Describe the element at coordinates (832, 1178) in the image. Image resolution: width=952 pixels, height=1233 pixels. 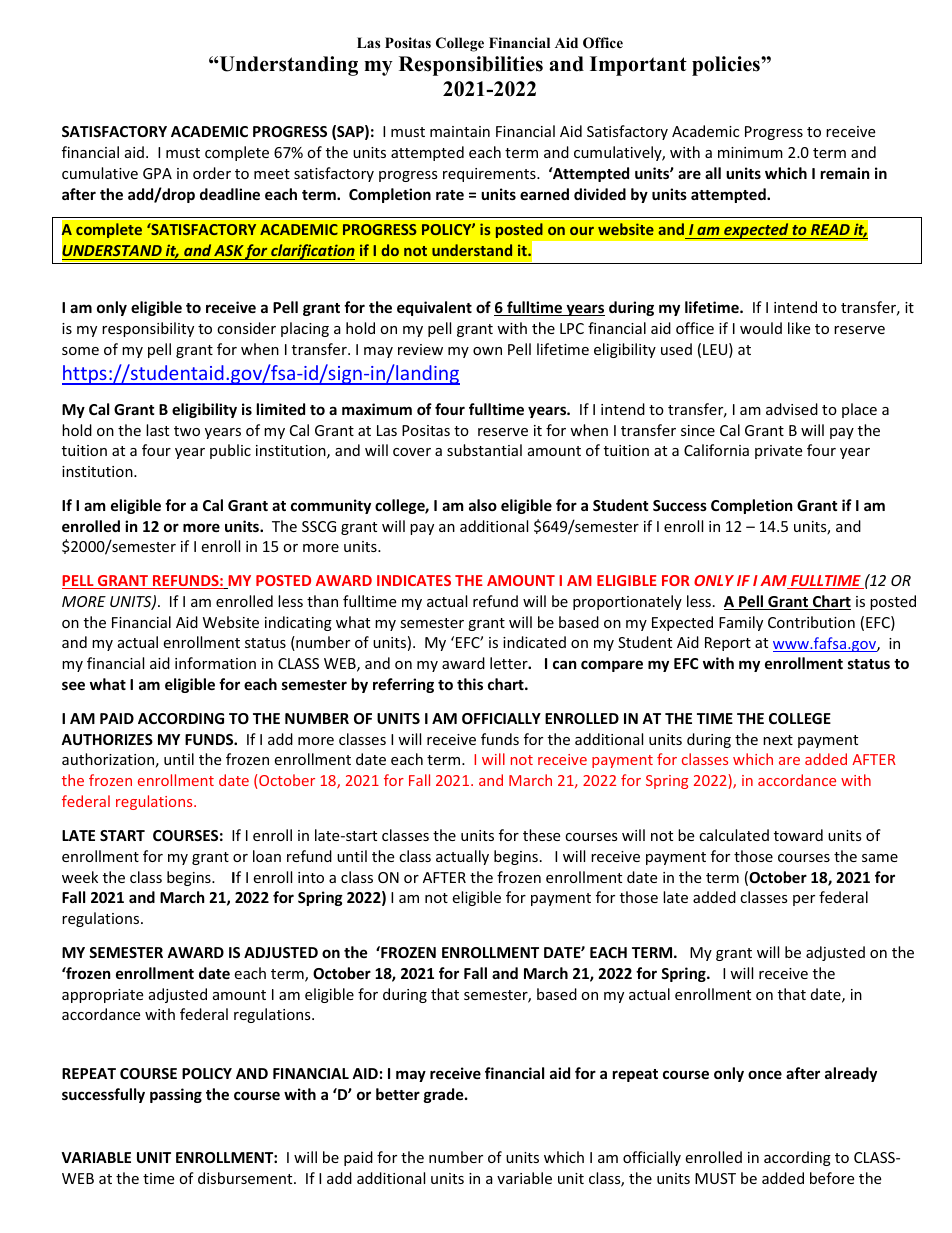
I see `before` at that location.
